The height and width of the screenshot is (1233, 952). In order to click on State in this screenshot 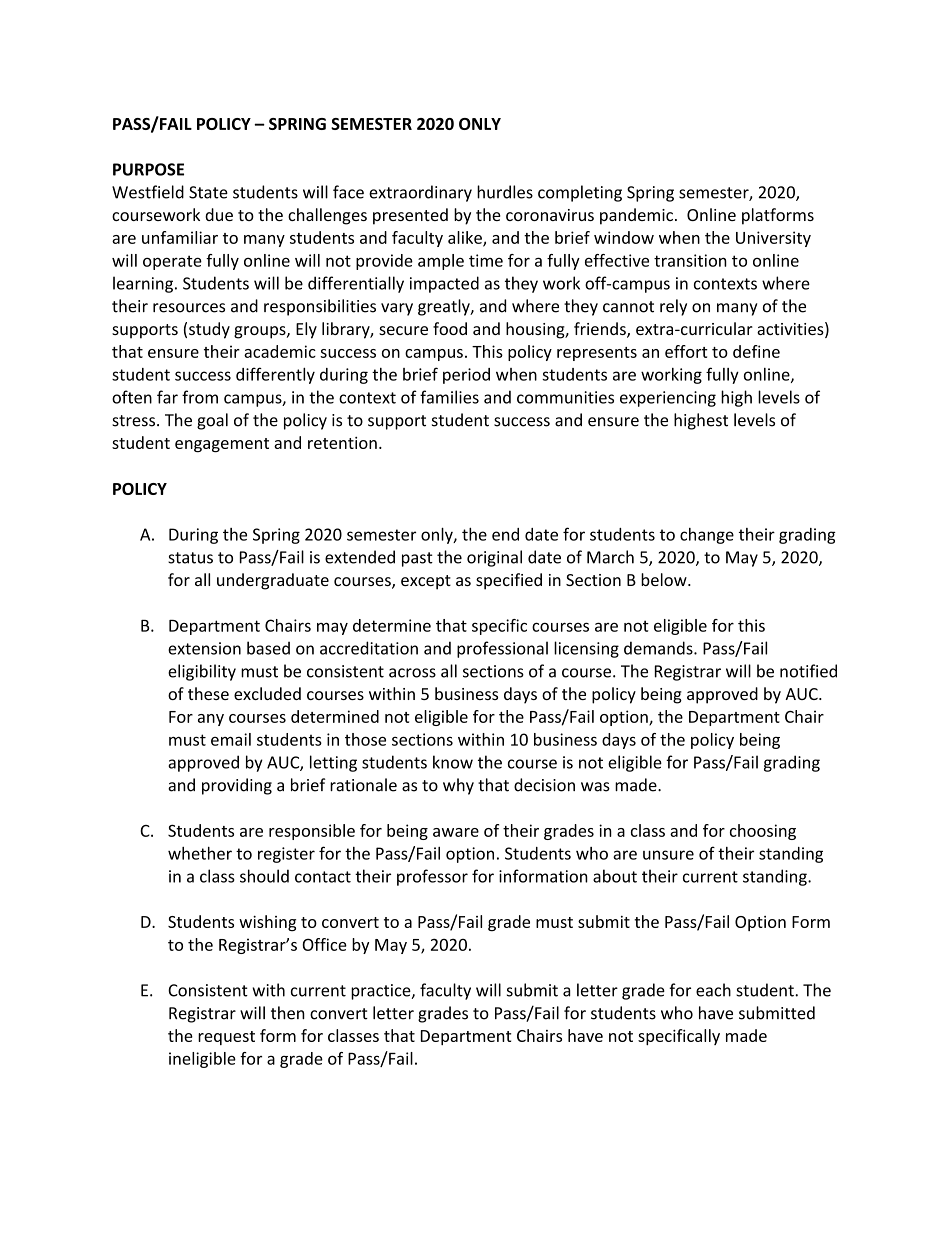, I will do `click(208, 192)`.
